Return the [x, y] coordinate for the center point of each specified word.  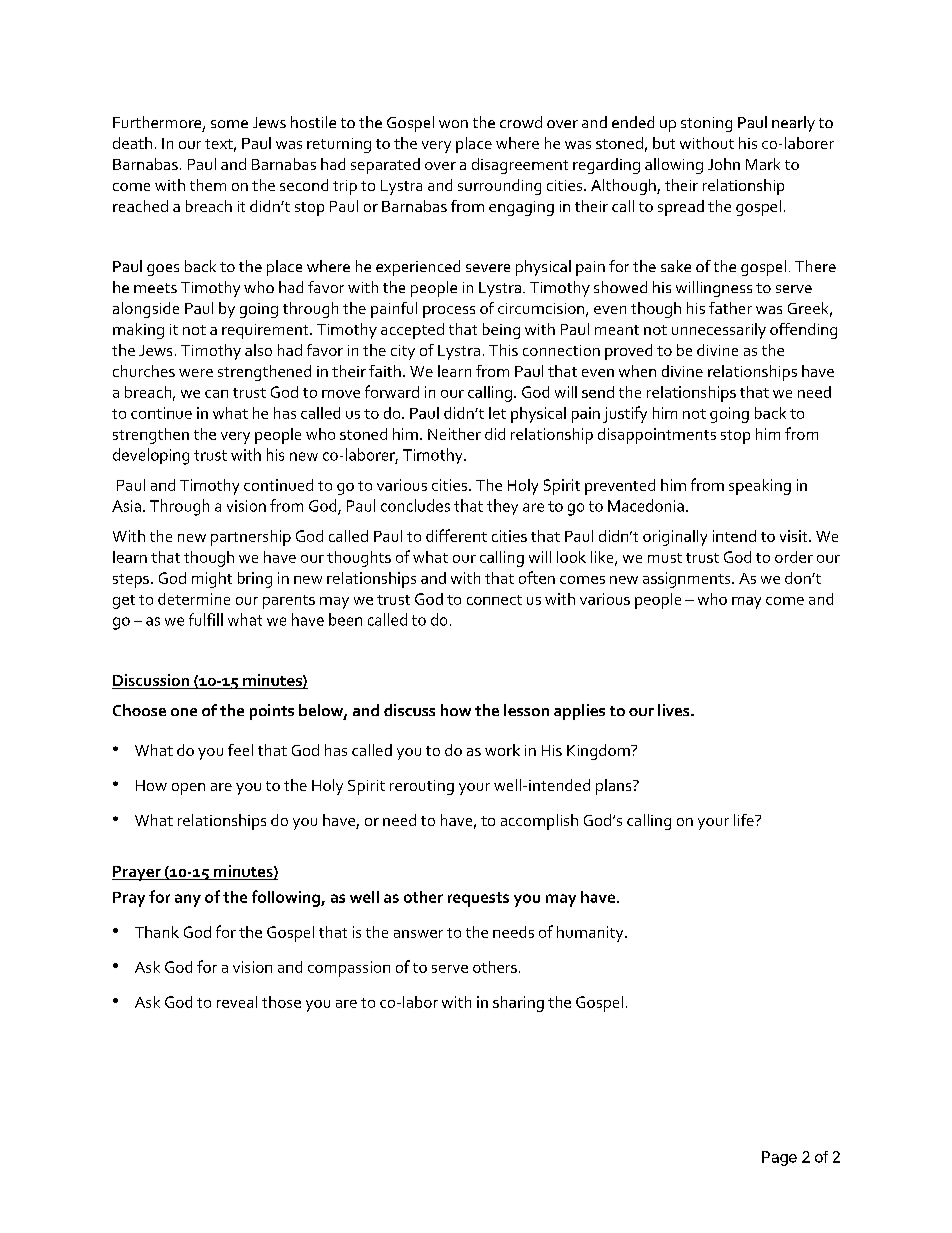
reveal [237, 1002]
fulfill [206, 619]
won [453, 124]
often [537, 577]
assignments [688, 580]
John [724, 164]
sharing [518, 1004]
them [208, 185]
